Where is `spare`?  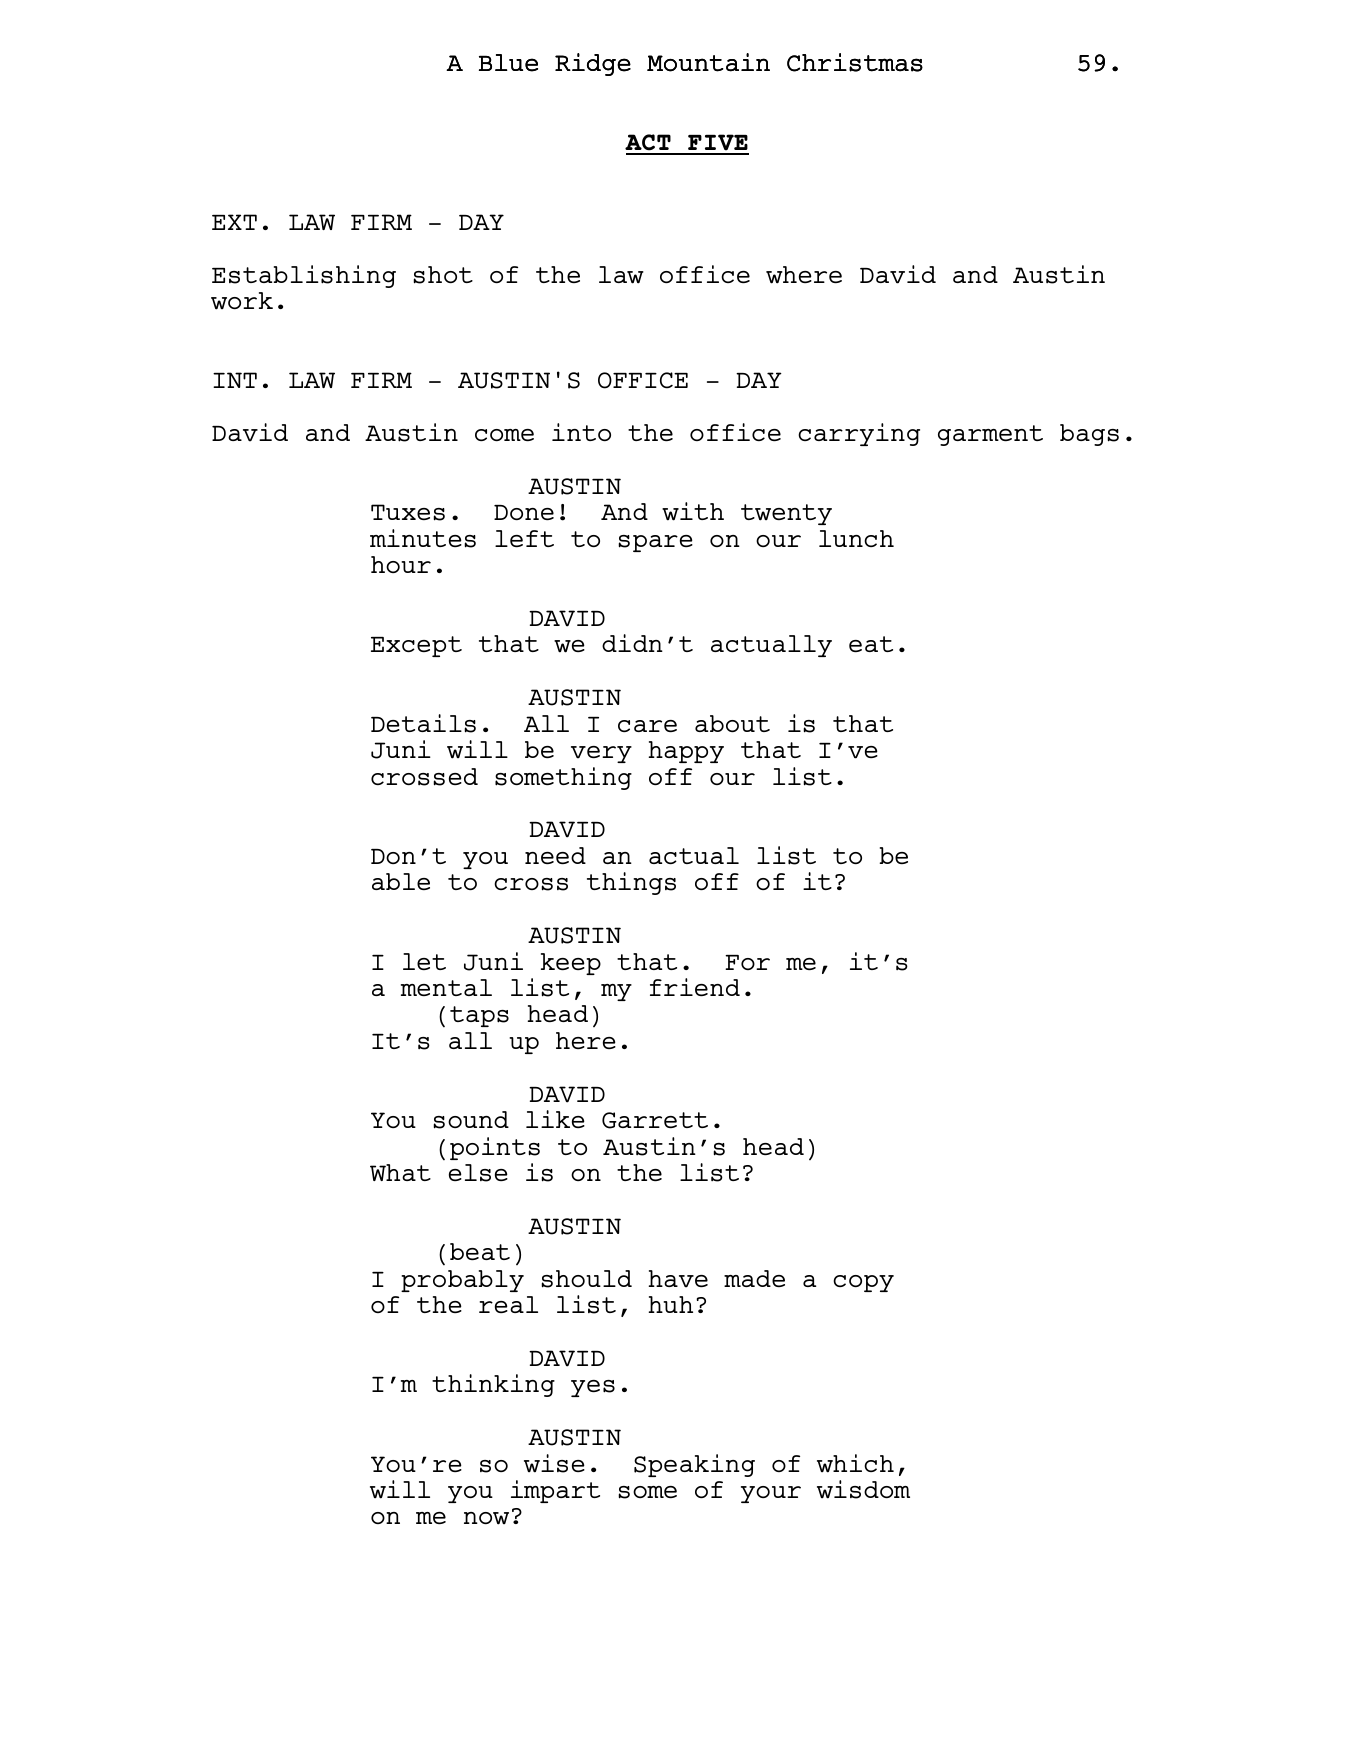 spare is located at coordinates (655, 543).
